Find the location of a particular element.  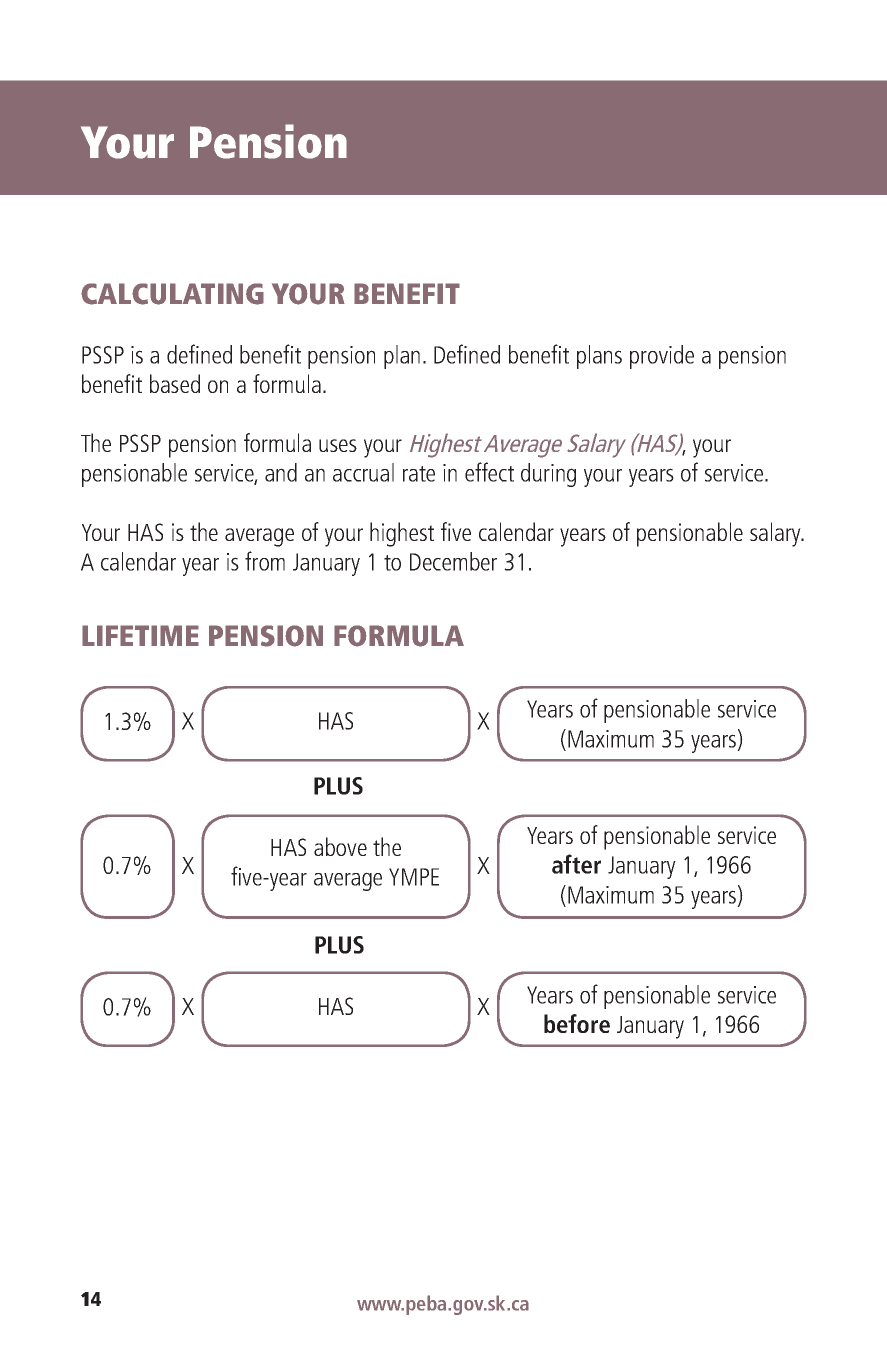

provide is located at coordinates (662, 357).
